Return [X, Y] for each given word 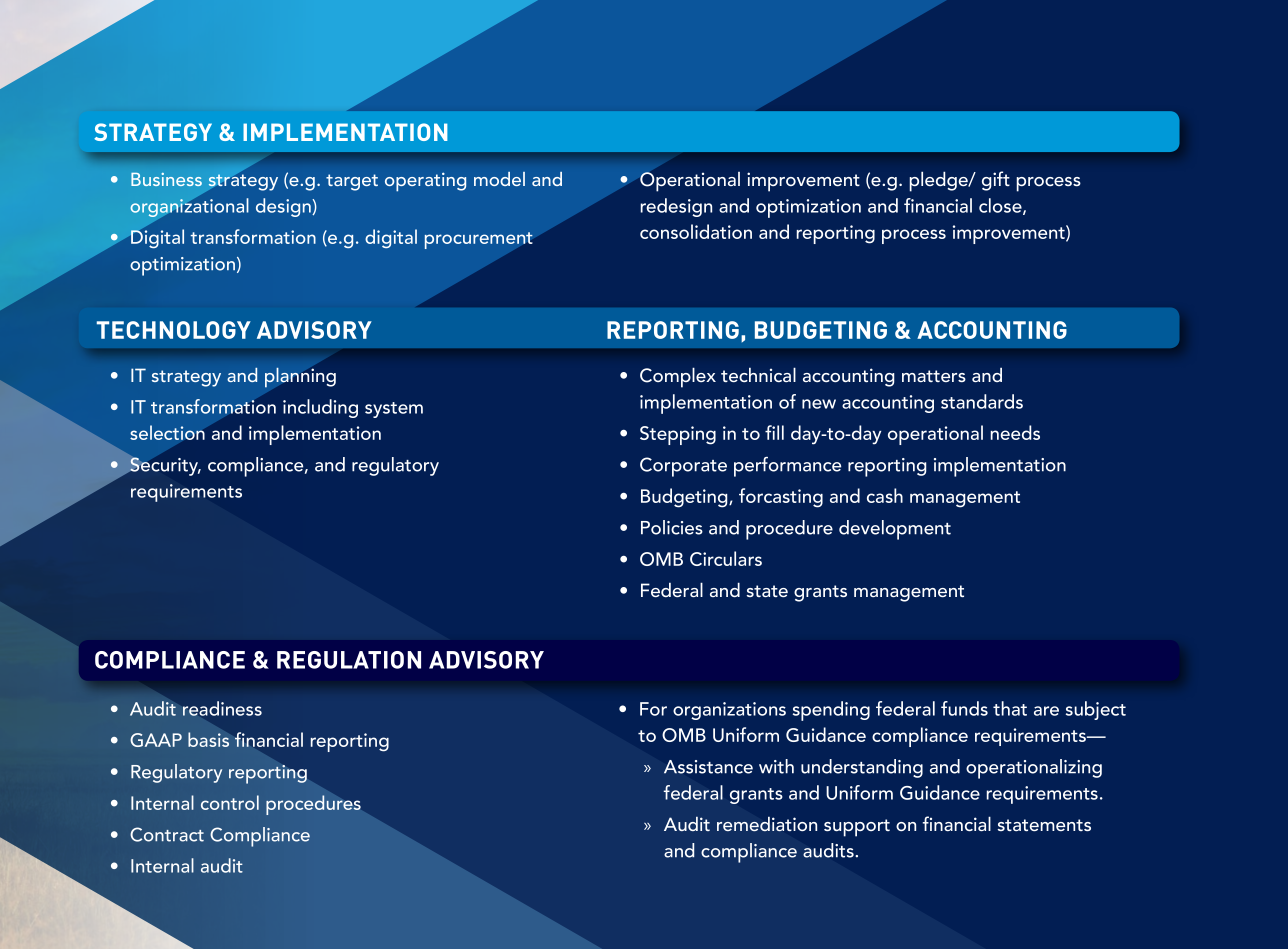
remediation [767, 824]
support [857, 828]
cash [885, 495]
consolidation [696, 231]
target [352, 182]
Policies [672, 527]
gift [996, 181]
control [230, 802]
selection [167, 432]
